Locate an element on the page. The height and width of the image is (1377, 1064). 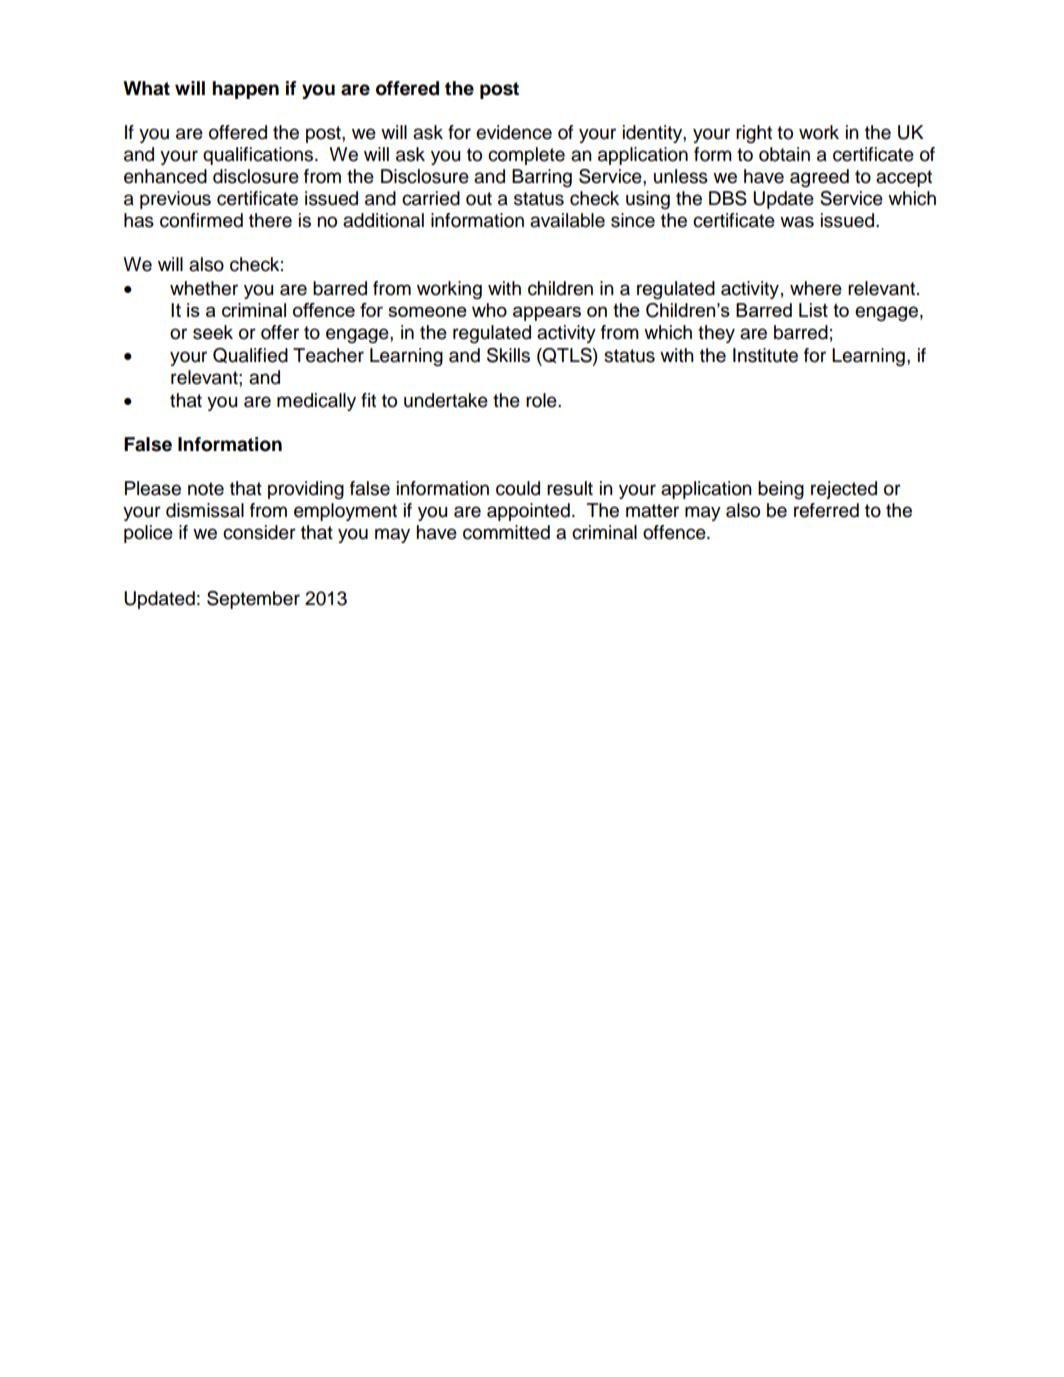
where is located at coordinates (816, 288).
